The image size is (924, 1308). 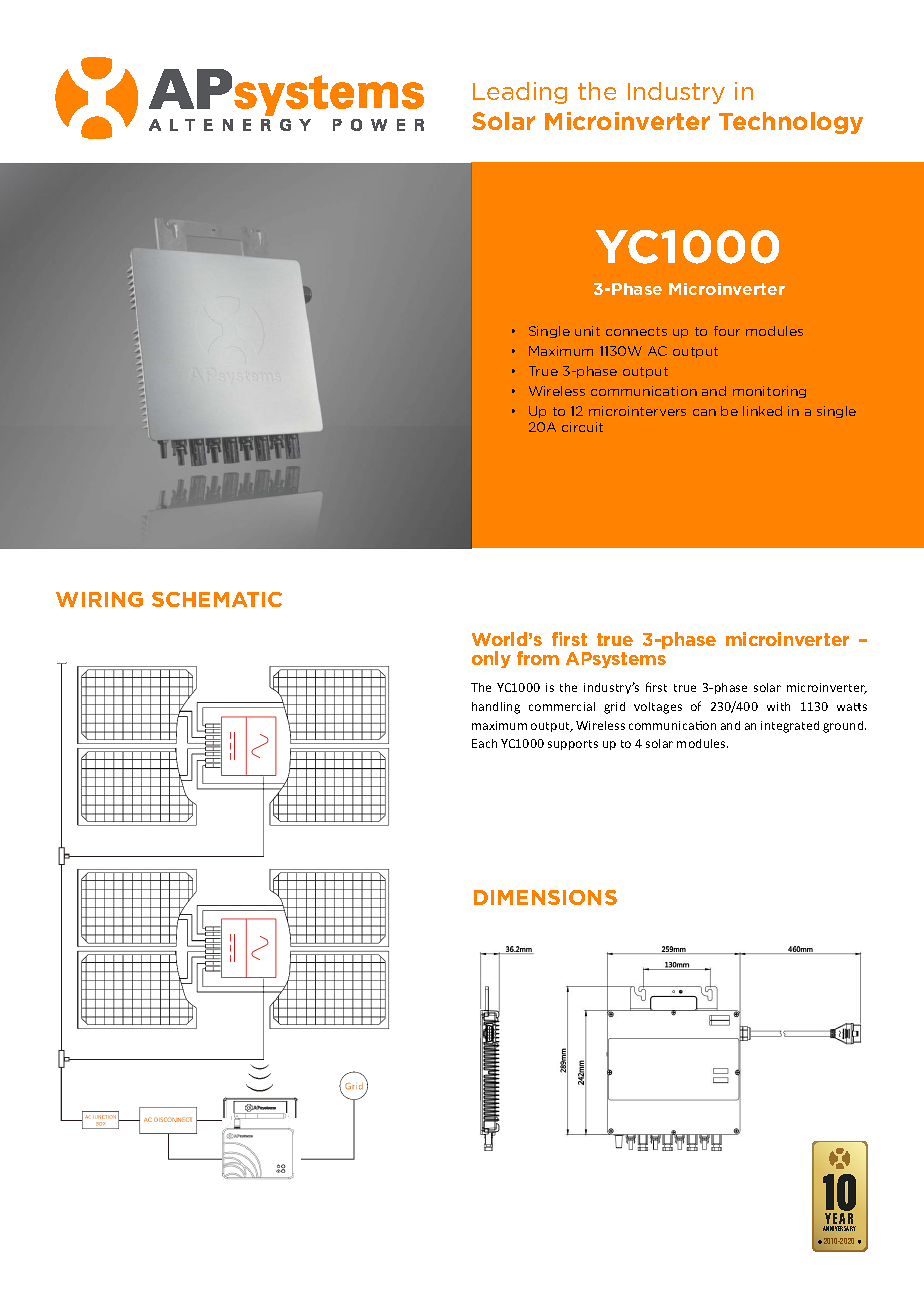 I want to click on connects, so click(x=636, y=331).
